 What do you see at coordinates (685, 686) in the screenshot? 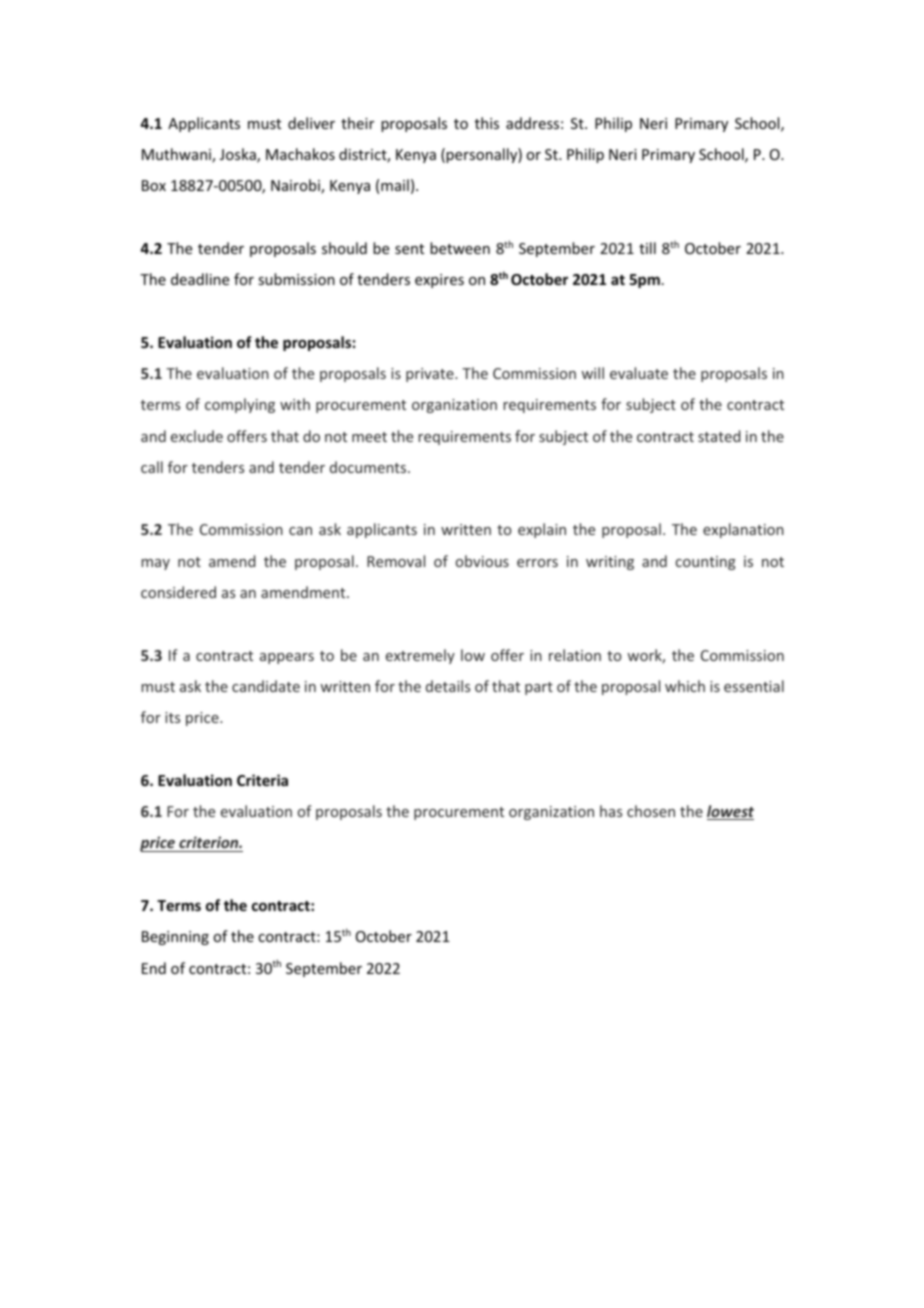
I see `which` at bounding box center [685, 686].
